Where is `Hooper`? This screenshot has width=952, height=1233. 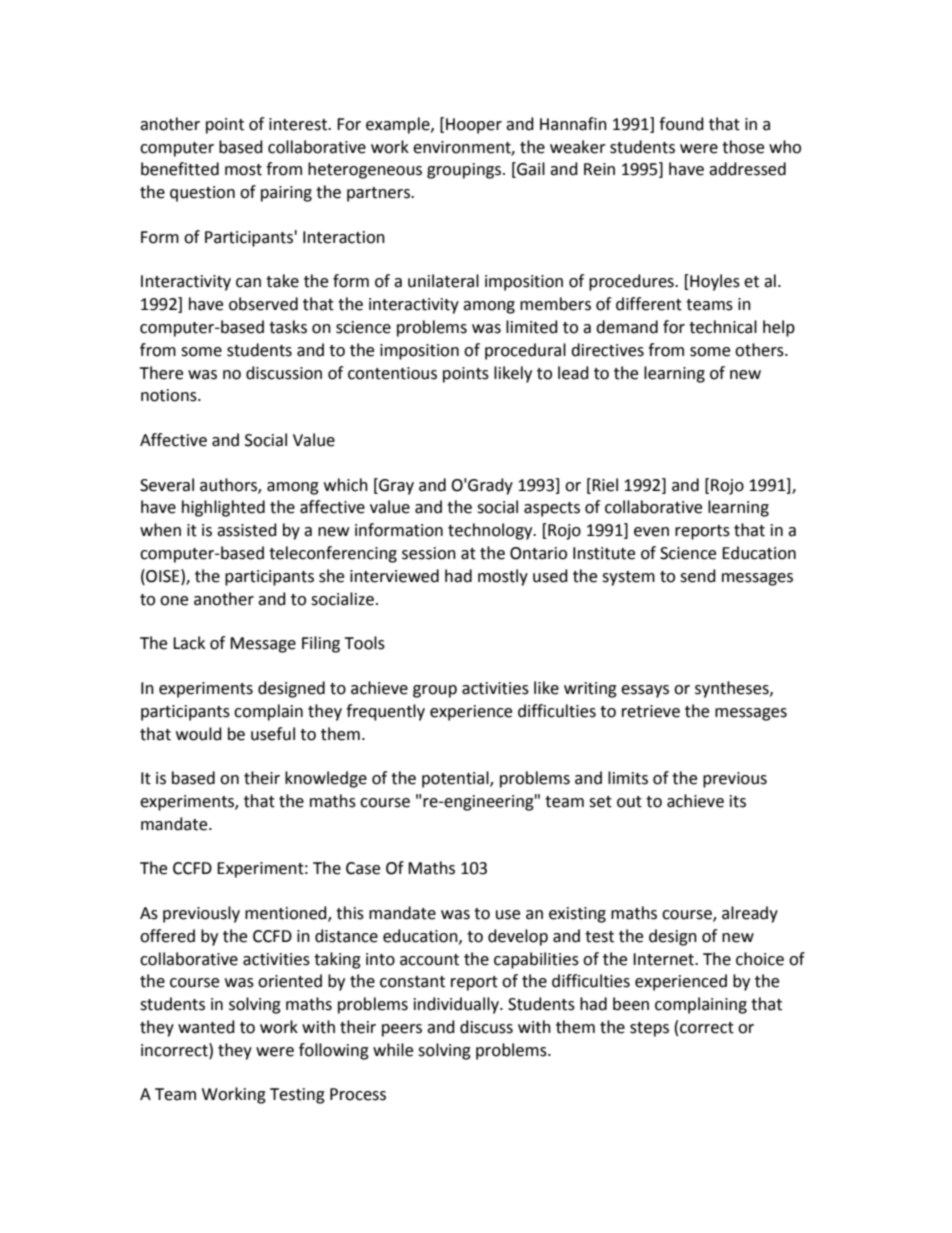 Hooper is located at coordinates (474, 126).
